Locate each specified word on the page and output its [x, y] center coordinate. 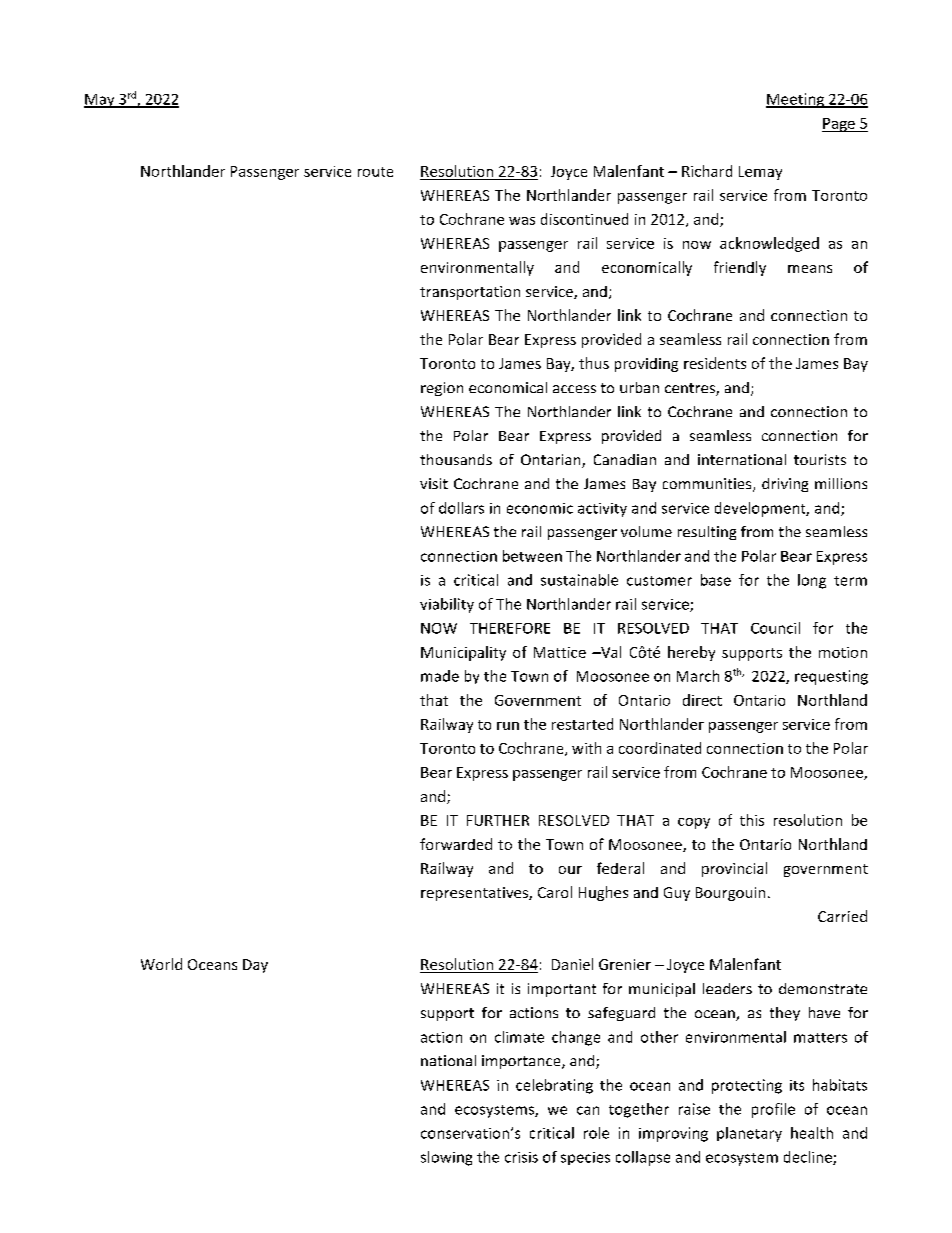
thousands [456, 459]
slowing [446, 1158]
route [375, 172]
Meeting [796, 100]
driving [785, 485]
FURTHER [498, 820]
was [522, 221]
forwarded [456, 844]
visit [434, 483]
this [752, 820]
